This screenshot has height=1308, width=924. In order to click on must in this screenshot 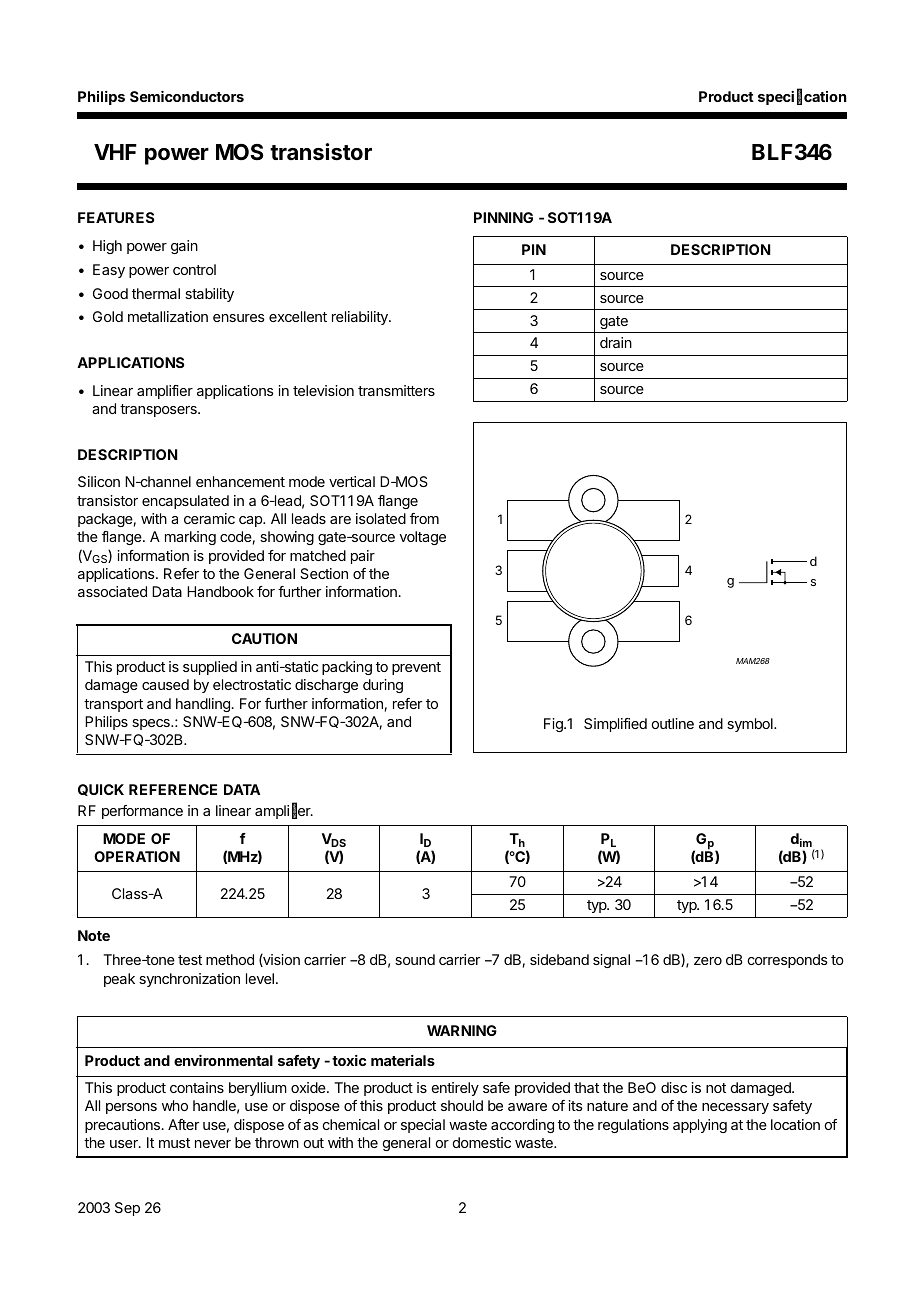, I will do `click(174, 1143)`.
